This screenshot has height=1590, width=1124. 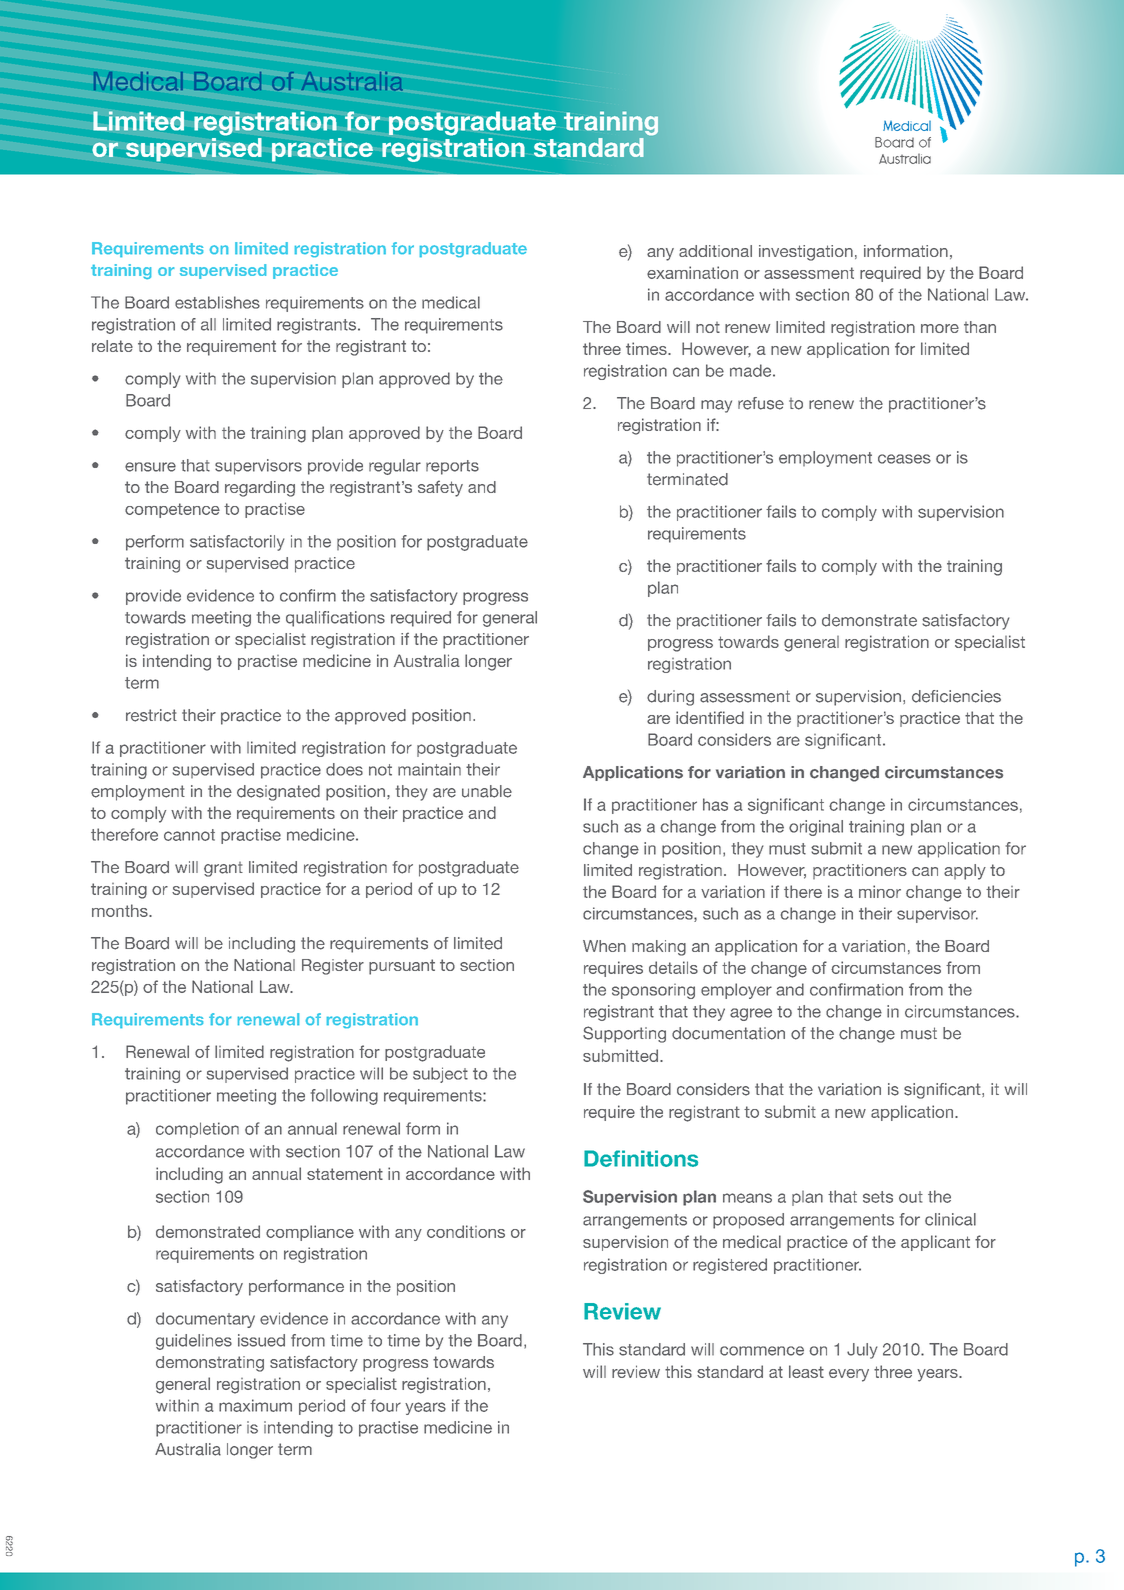 What do you see at coordinates (624, 1034) in the screenshot?
I see `Supporting` at bounding box center [624, 1034].
